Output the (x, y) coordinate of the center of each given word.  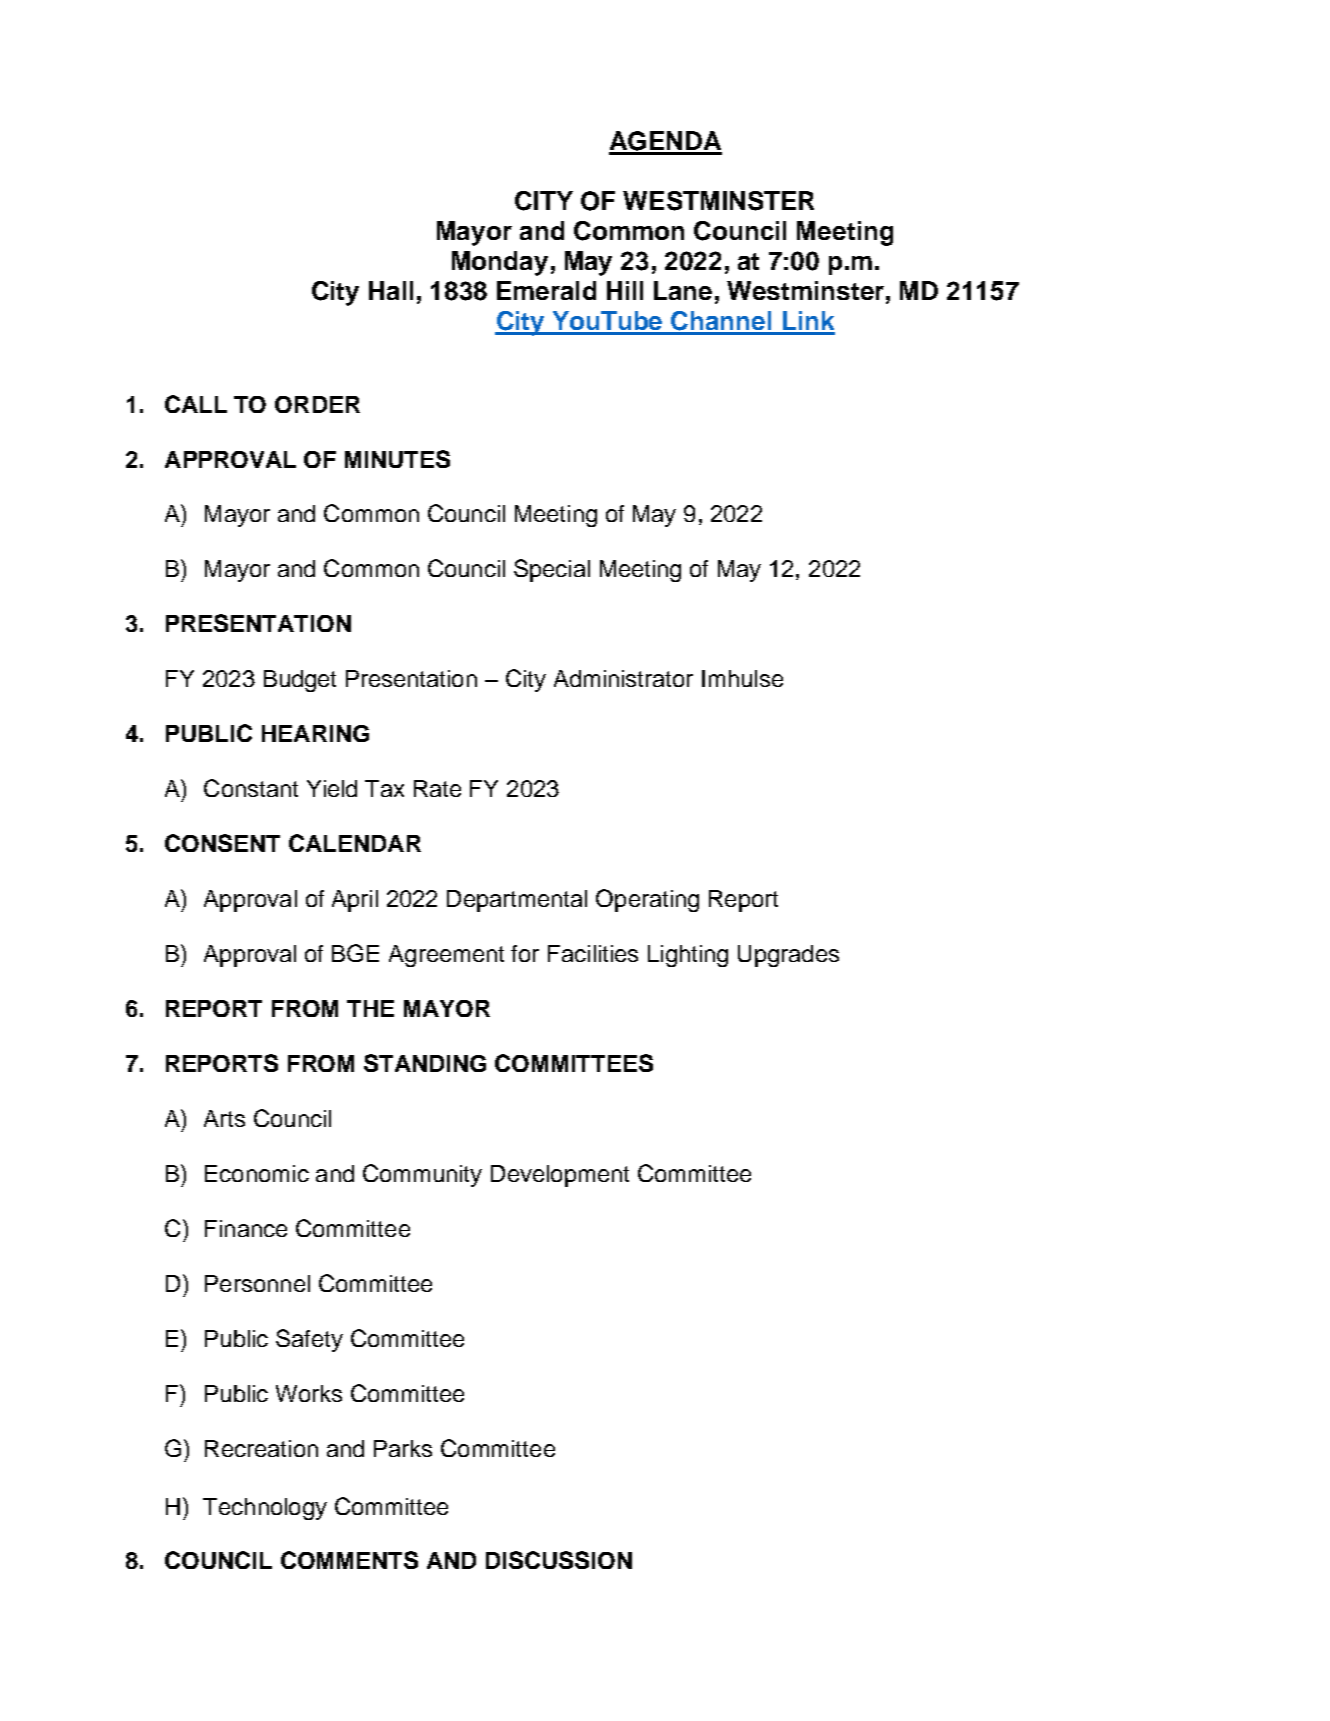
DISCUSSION (559, 1560)
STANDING (425, 1063)
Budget (300, 681)
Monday (500, 263)
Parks (403, 1448)
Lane (683, 290)
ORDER (317, 404)
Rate (437, 788)
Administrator (623, 678)
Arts (224, 1118)
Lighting (688, 956)
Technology (265, 1509)
